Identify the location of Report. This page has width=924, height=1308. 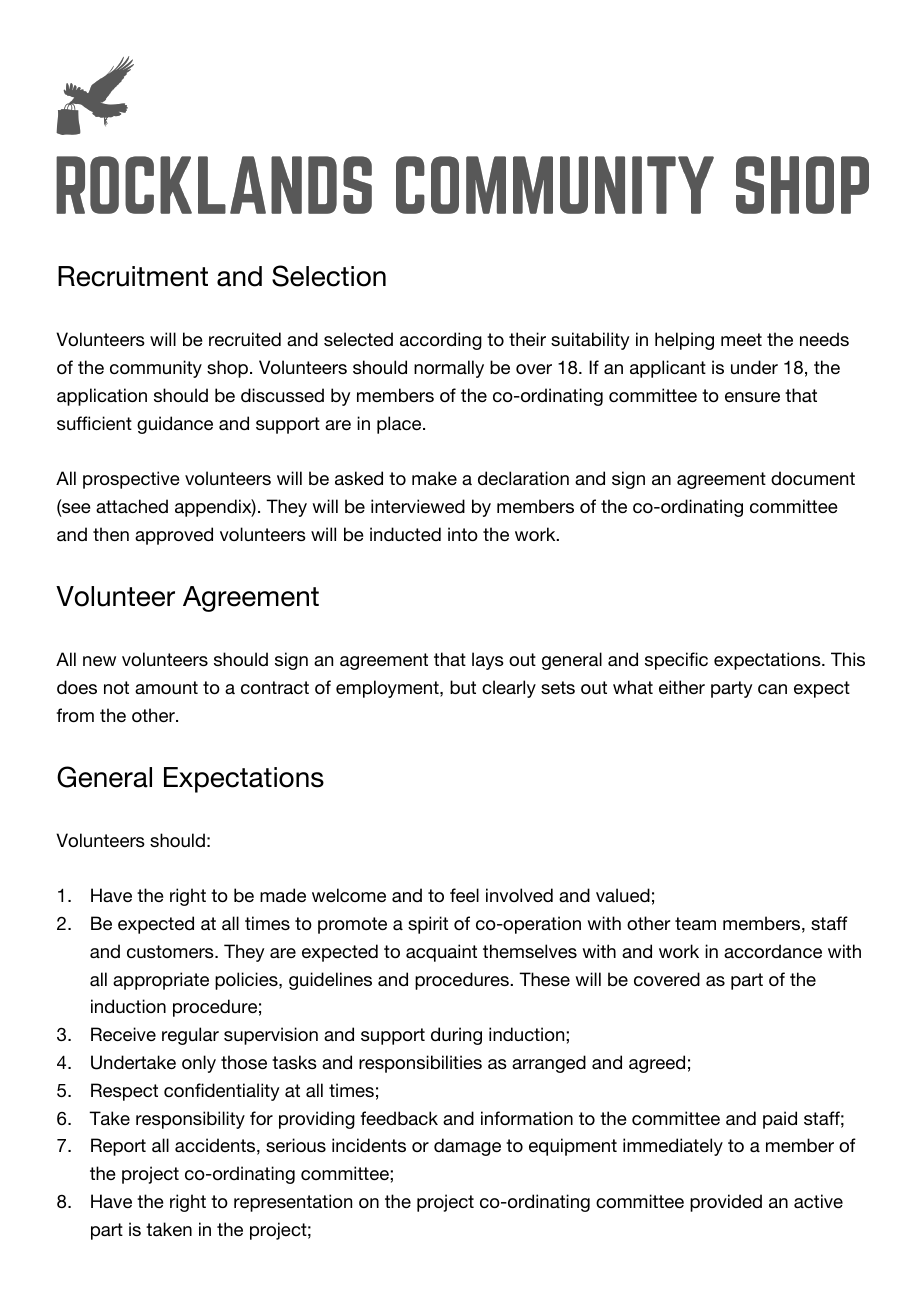
(118, 1147).
